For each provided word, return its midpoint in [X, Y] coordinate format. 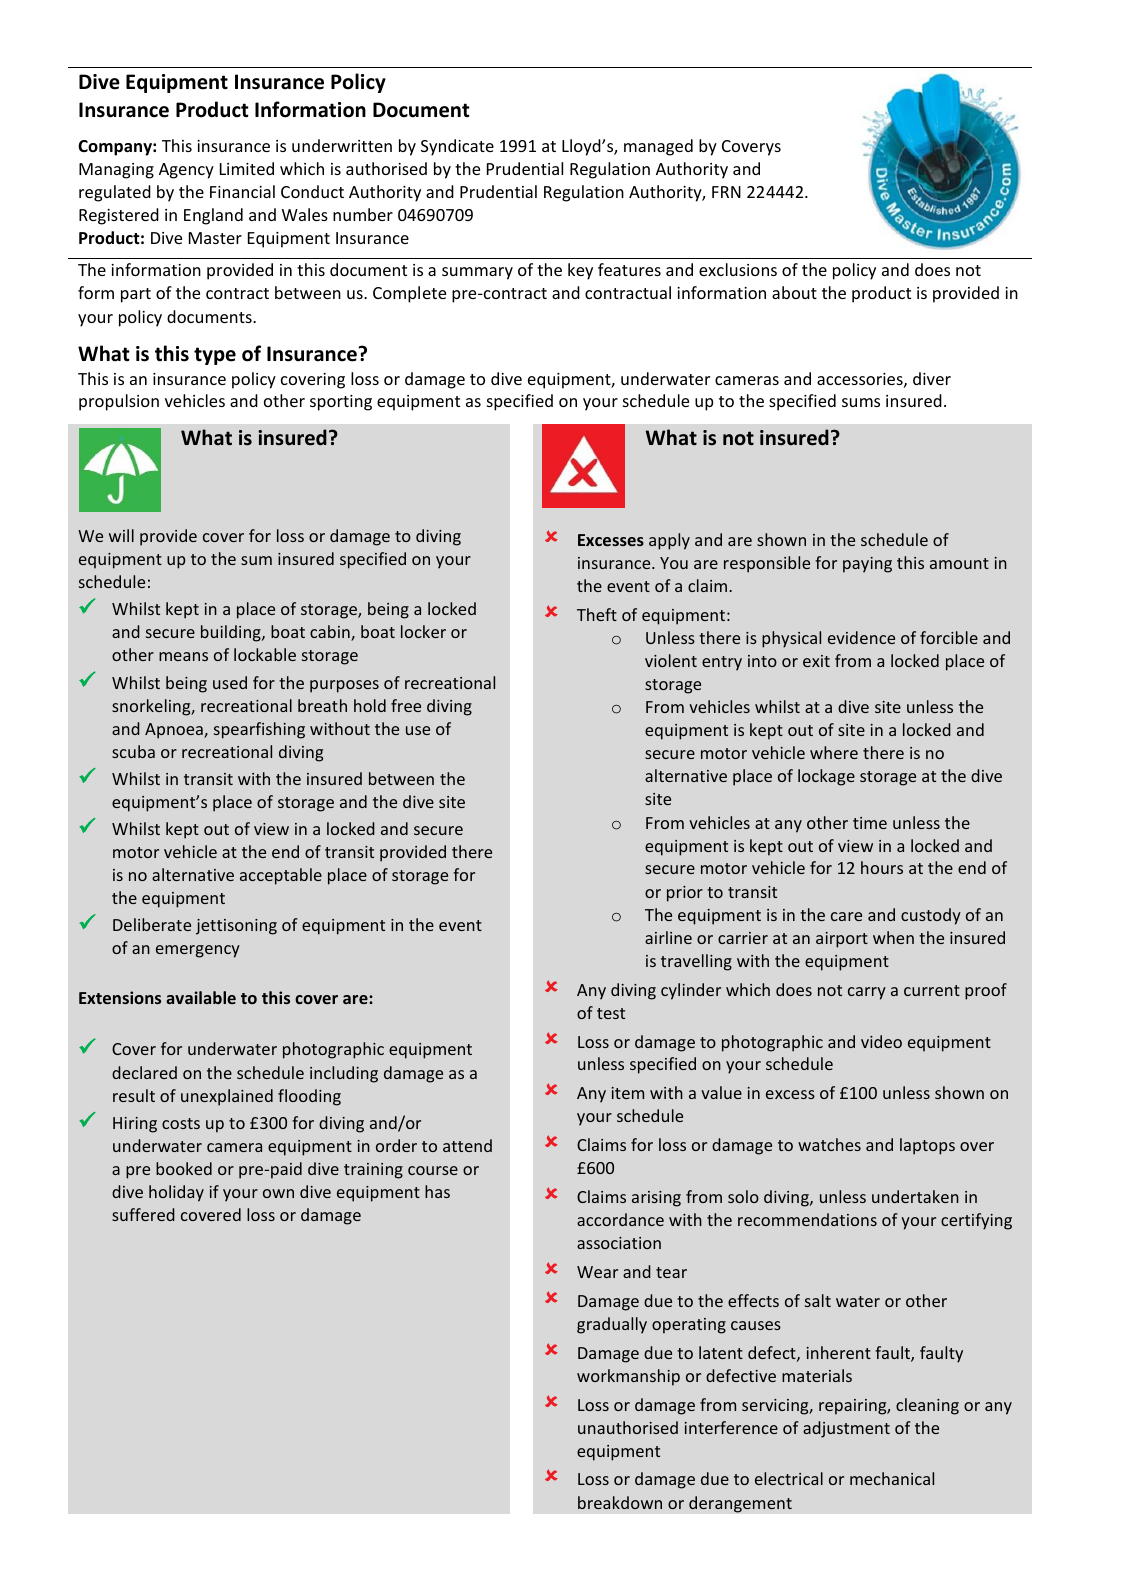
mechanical [892, 1478]
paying [867, 565]
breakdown [620, 1502]
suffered [143, 1214]
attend [467, 1145]
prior [685, 894]
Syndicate [457, 147]
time [870, 823]
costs [181, 1123]
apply [669, 541]
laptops [927, 1146]
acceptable [281, 876]
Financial [242, 191]
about [794, 292]
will [121, 535]
